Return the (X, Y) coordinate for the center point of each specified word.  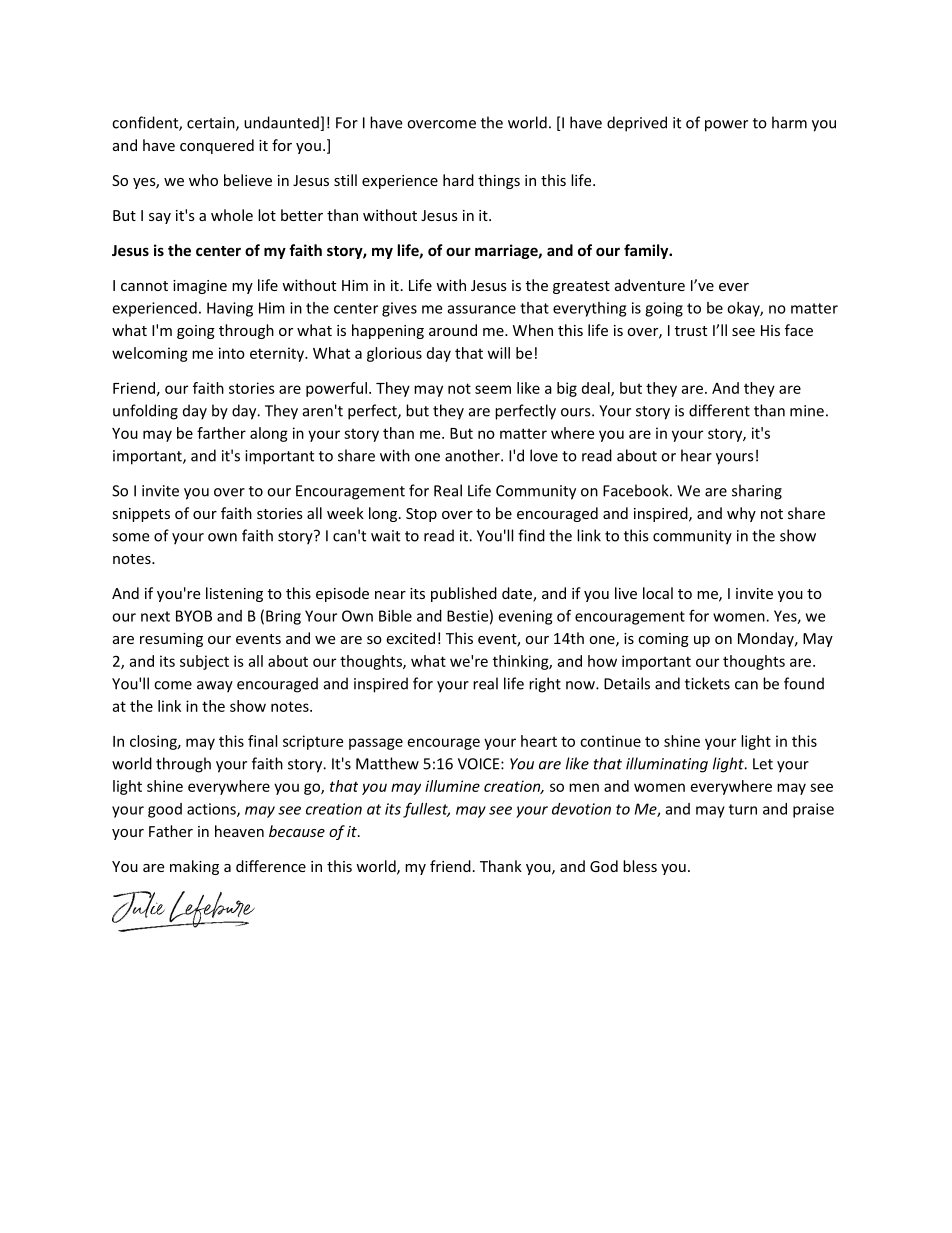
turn (743, 809)
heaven (239, 831)
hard (458, 180)
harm (789, 122)
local (658, 593)
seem (493, 389)
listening (234, 594)
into (232, 353)
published (464, 594)
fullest (426, 810)
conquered (217, 146)
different (719, 410)
